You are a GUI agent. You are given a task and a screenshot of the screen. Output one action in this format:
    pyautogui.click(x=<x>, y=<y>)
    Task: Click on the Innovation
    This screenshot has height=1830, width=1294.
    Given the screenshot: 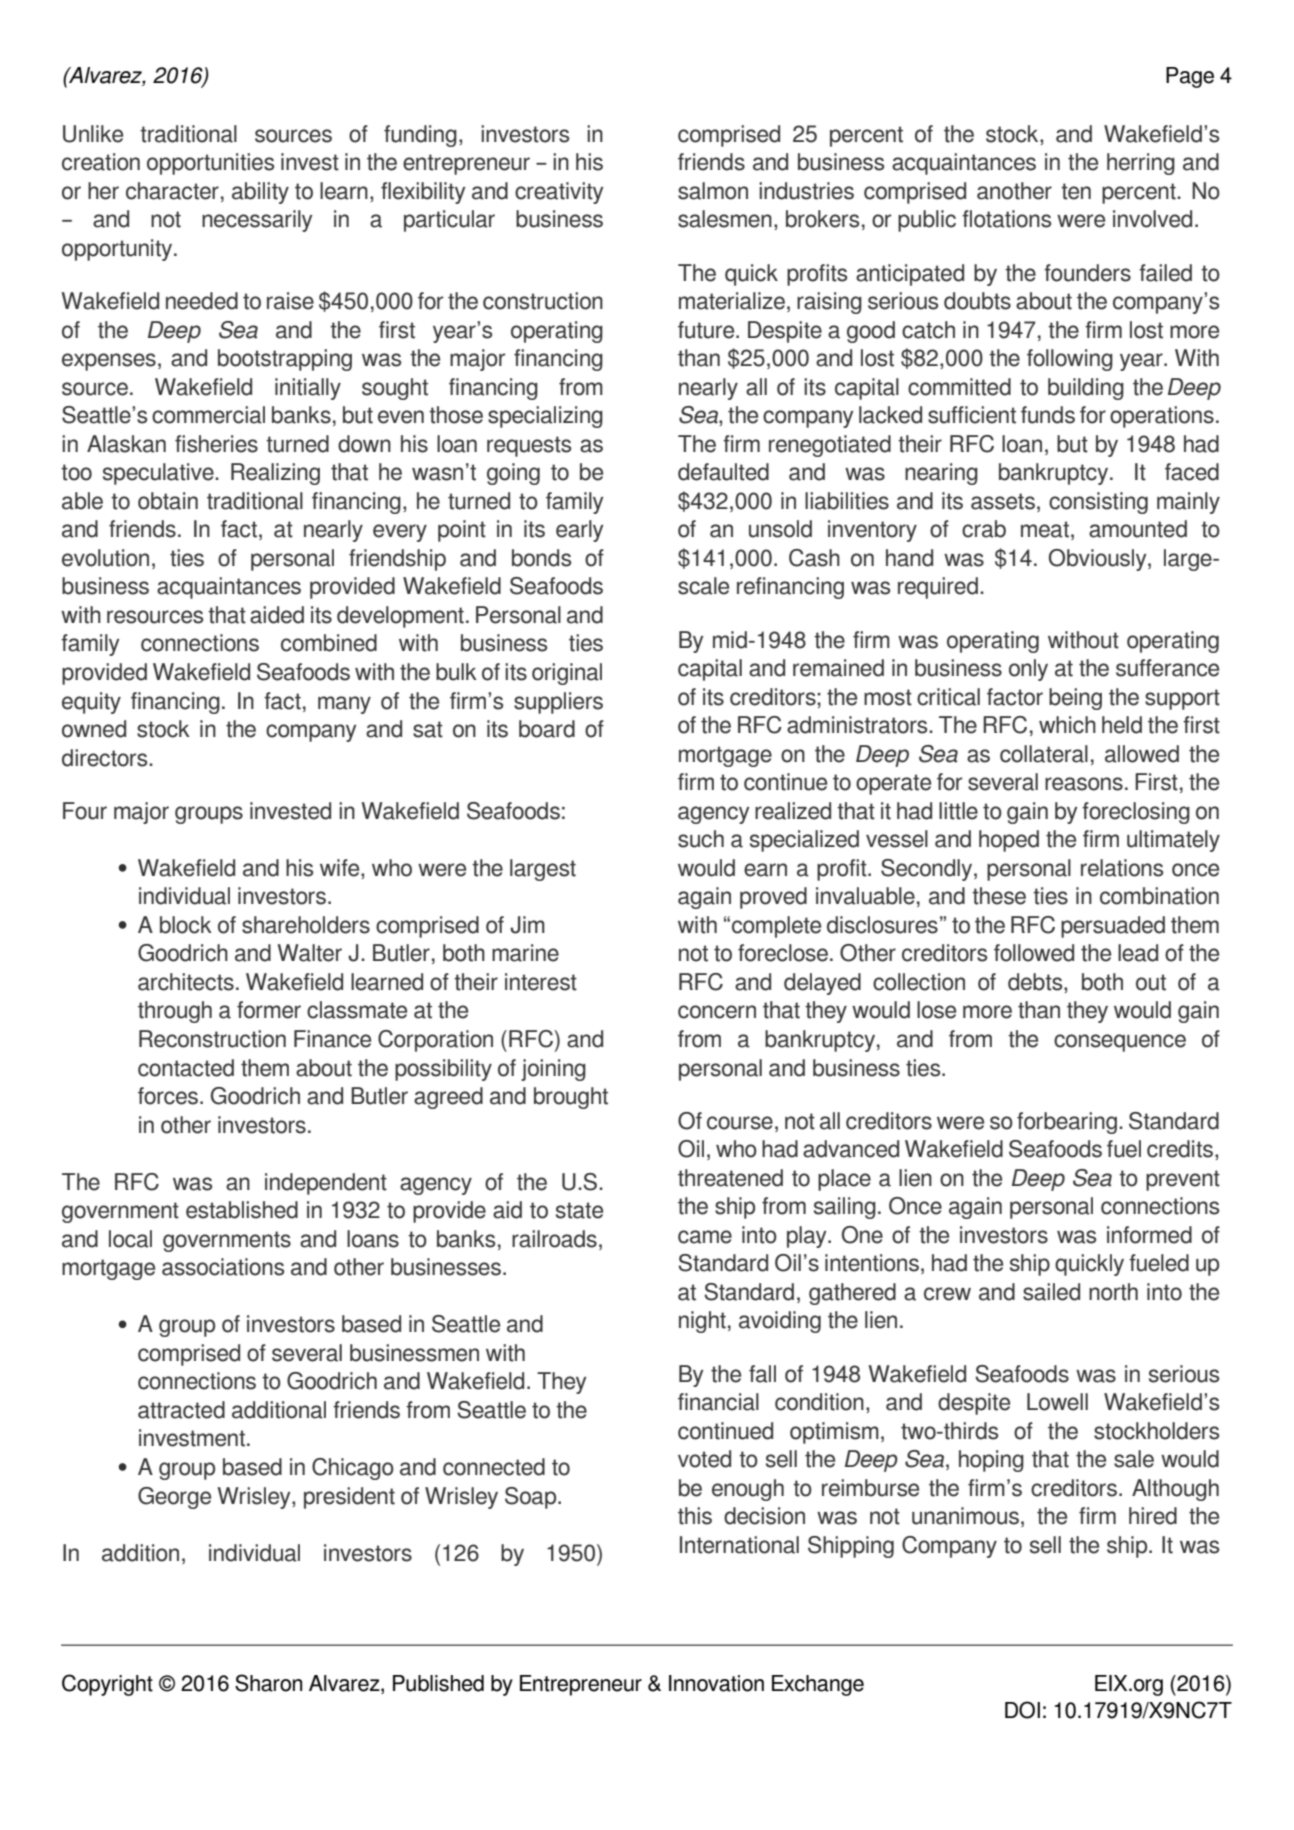 What is the action you would take?
    pyautogui.click(x=716, y=1683)
